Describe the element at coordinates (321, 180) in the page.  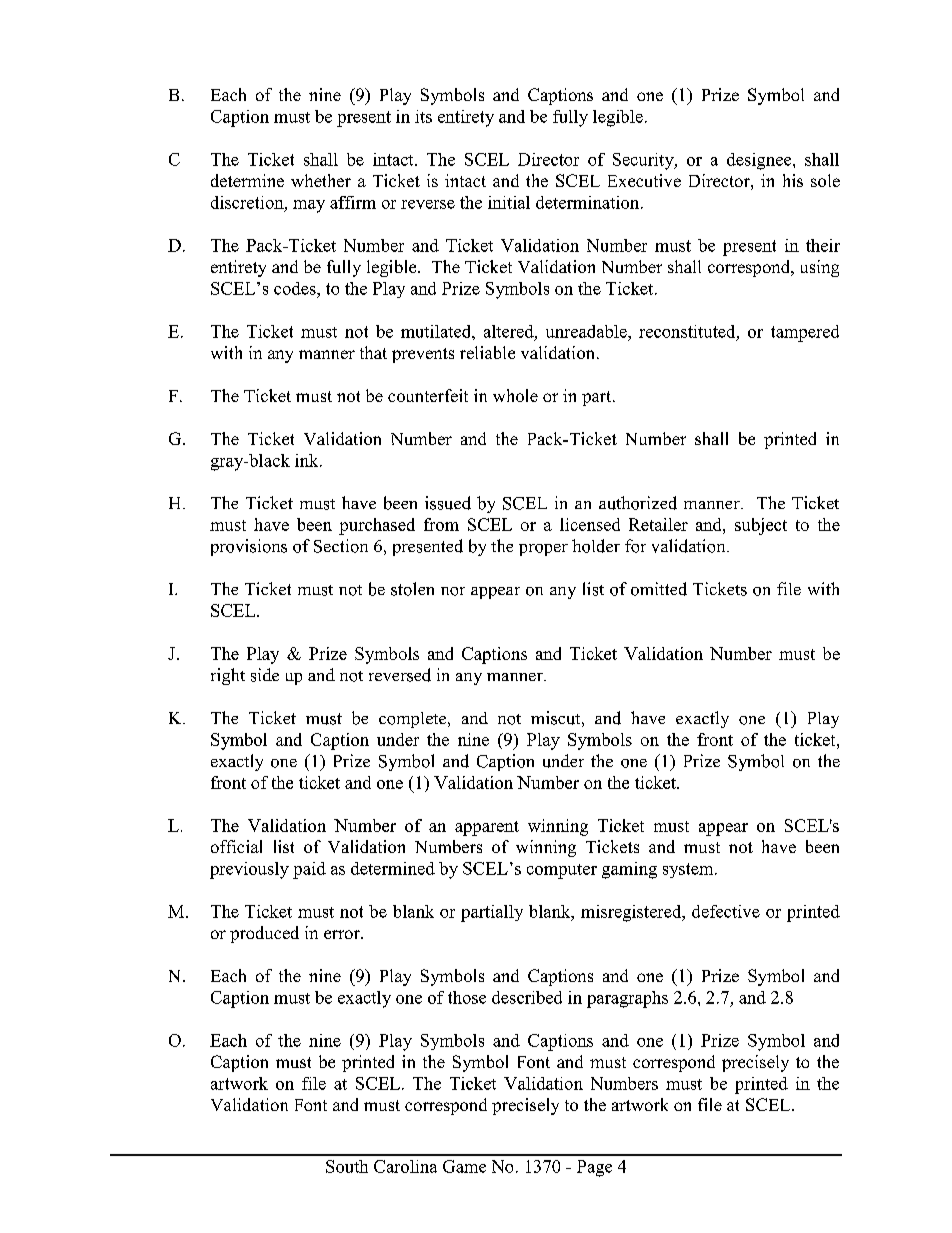
I see `whether` at that location.
